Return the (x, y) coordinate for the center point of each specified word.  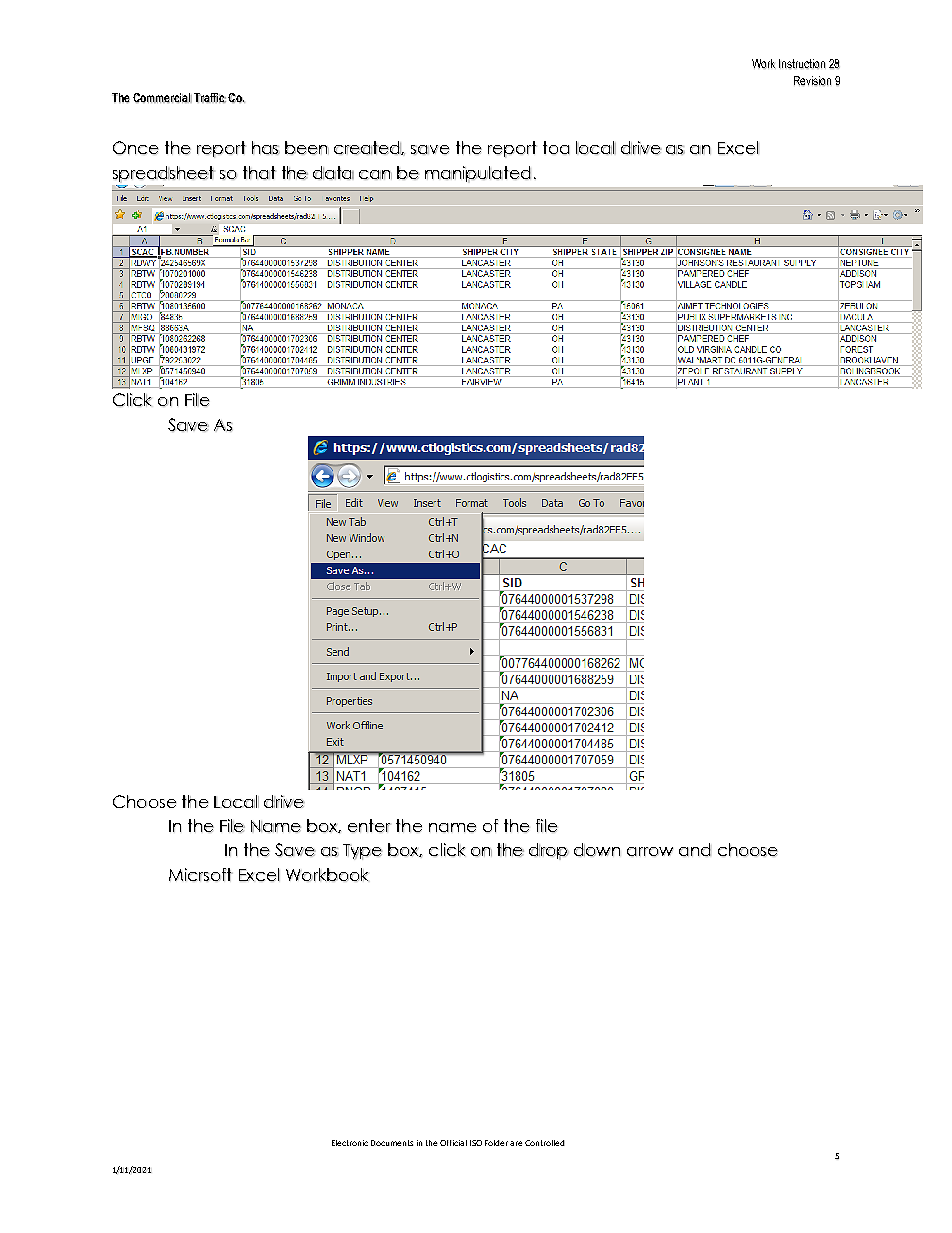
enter (369, 826)
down (597, 850)
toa (556, 148)
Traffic (210, 98)
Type (362, 852)
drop (549, 851)
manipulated (478, 174)
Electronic (350, 1143)
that (259, 173)
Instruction (802, 64)
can (375, 175)
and (695, 850)
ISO (476, 1143)
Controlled (545, 1143)
